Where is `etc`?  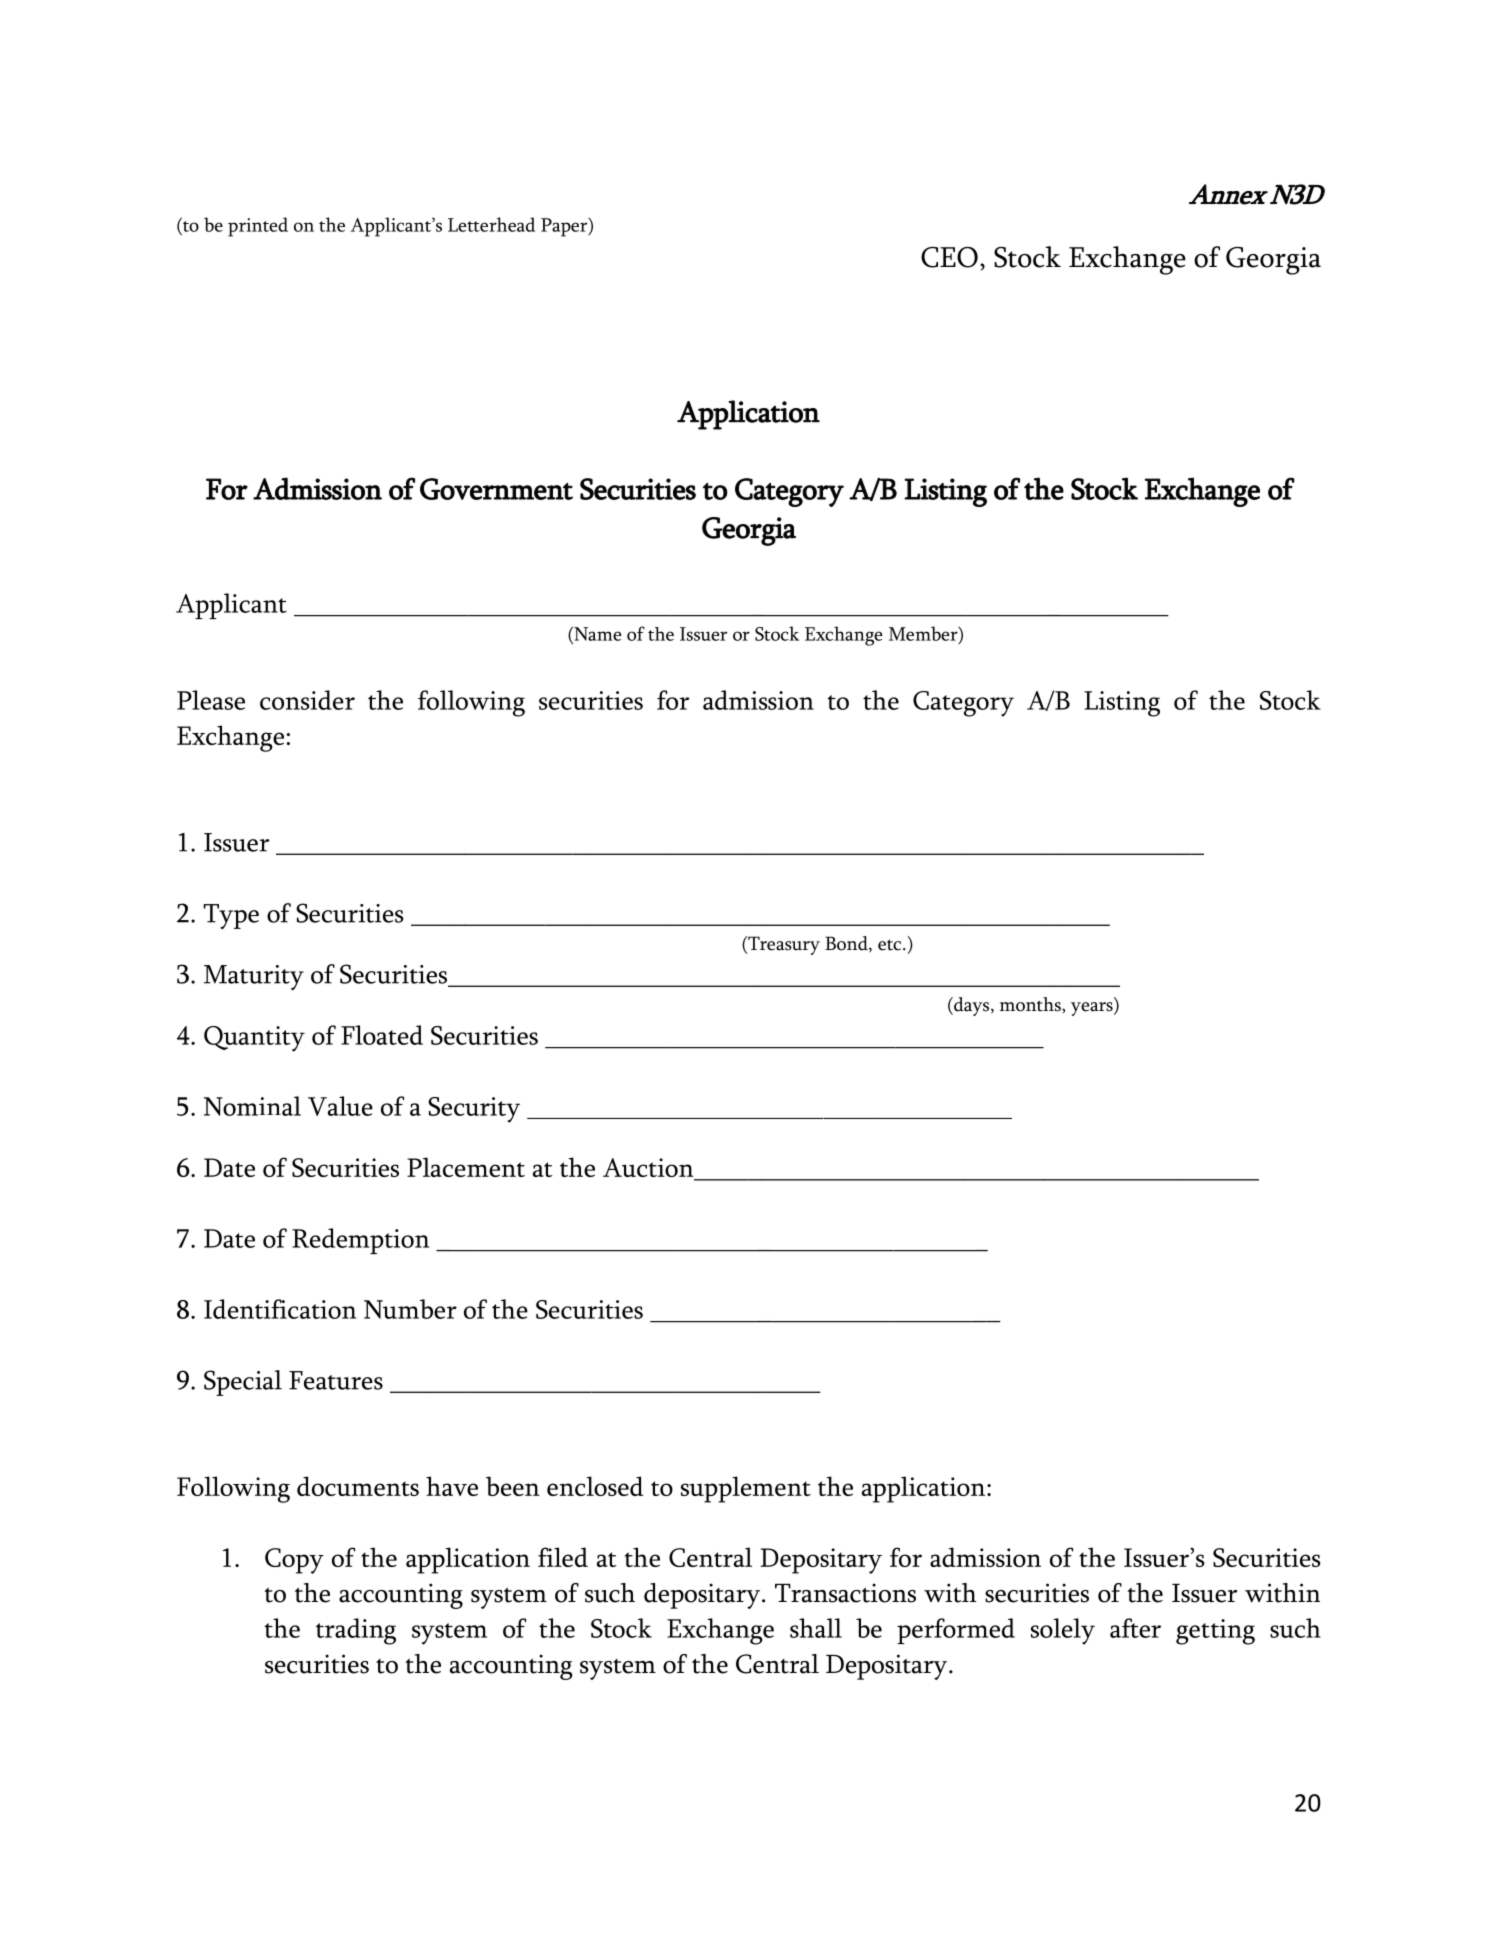 etc is located at coordinates (891, 945).
